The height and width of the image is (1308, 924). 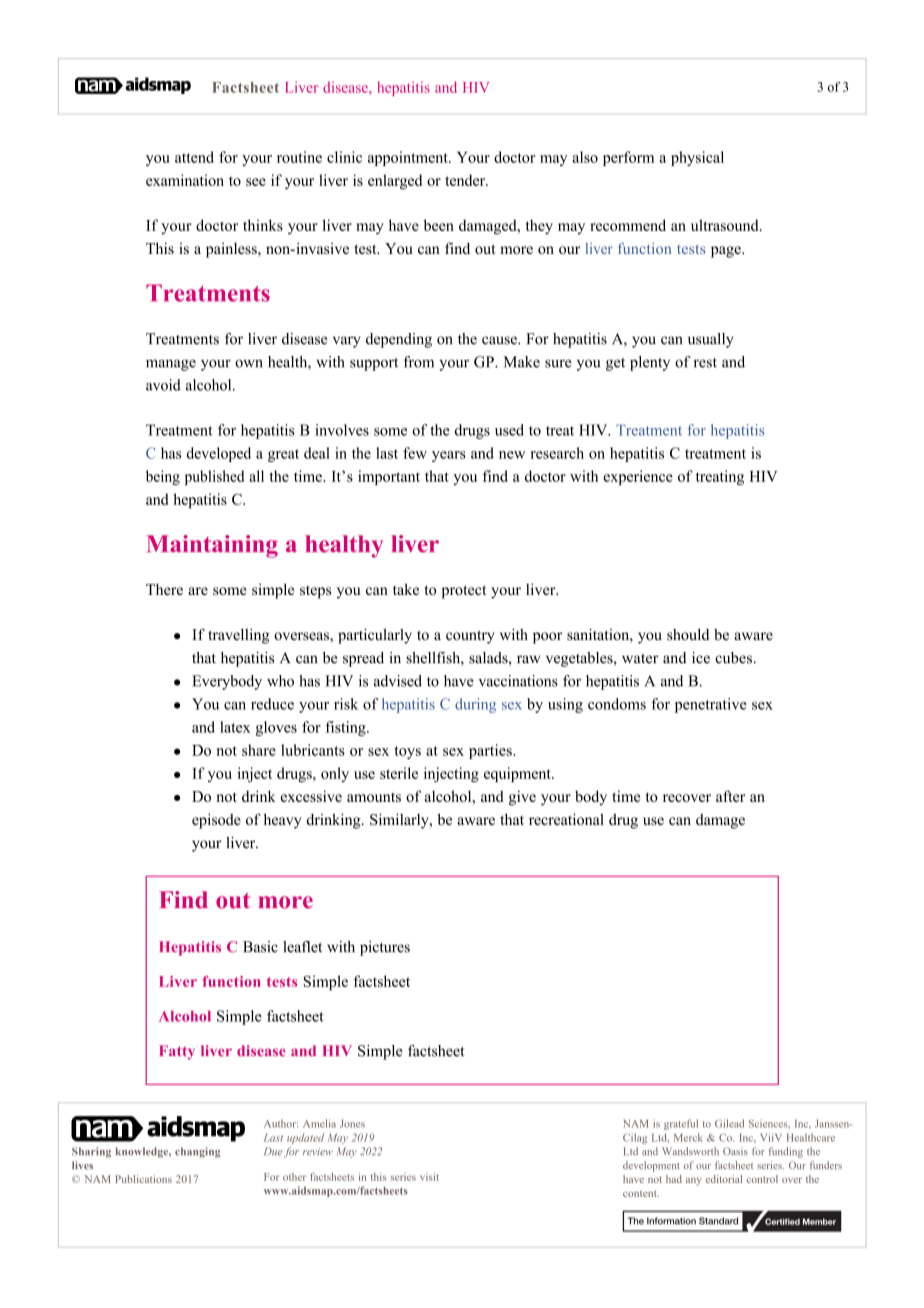 I want to click on travelling, so click(x=238, y=636).
